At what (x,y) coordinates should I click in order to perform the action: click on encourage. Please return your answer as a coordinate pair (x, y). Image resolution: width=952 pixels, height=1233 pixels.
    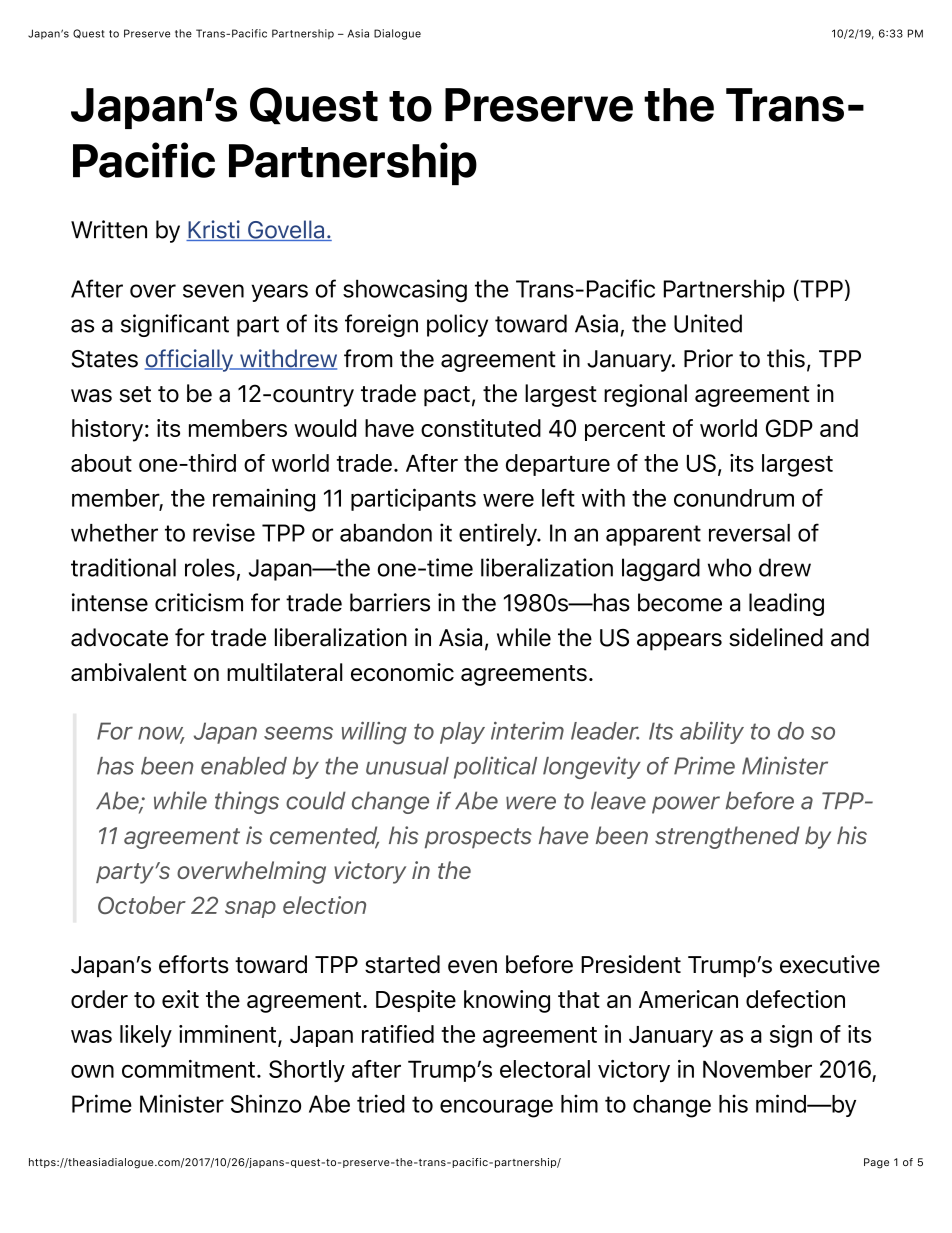
    Looking at the image, I should click on (496, 1108).
